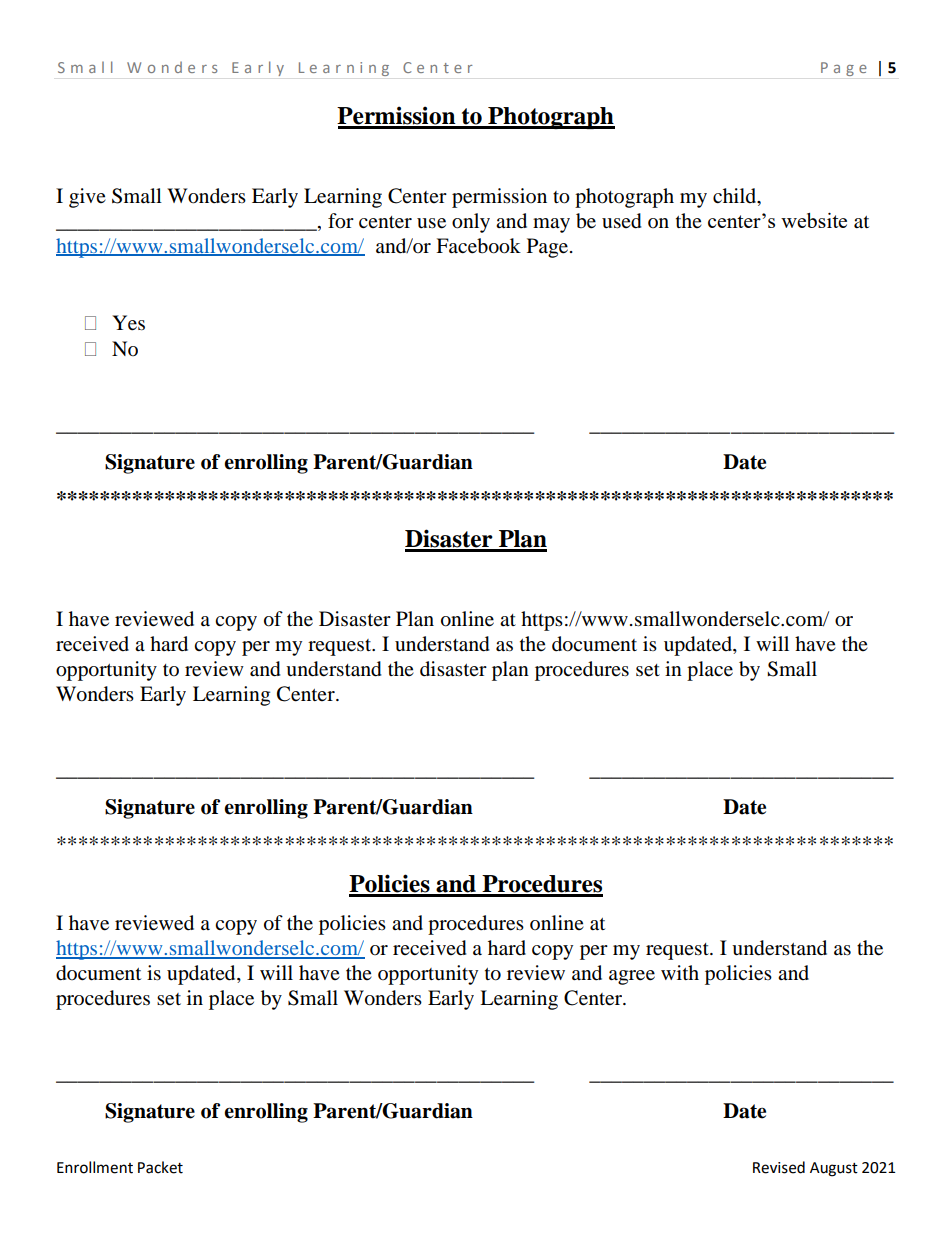  I want to click on child, so click(736, 196).
